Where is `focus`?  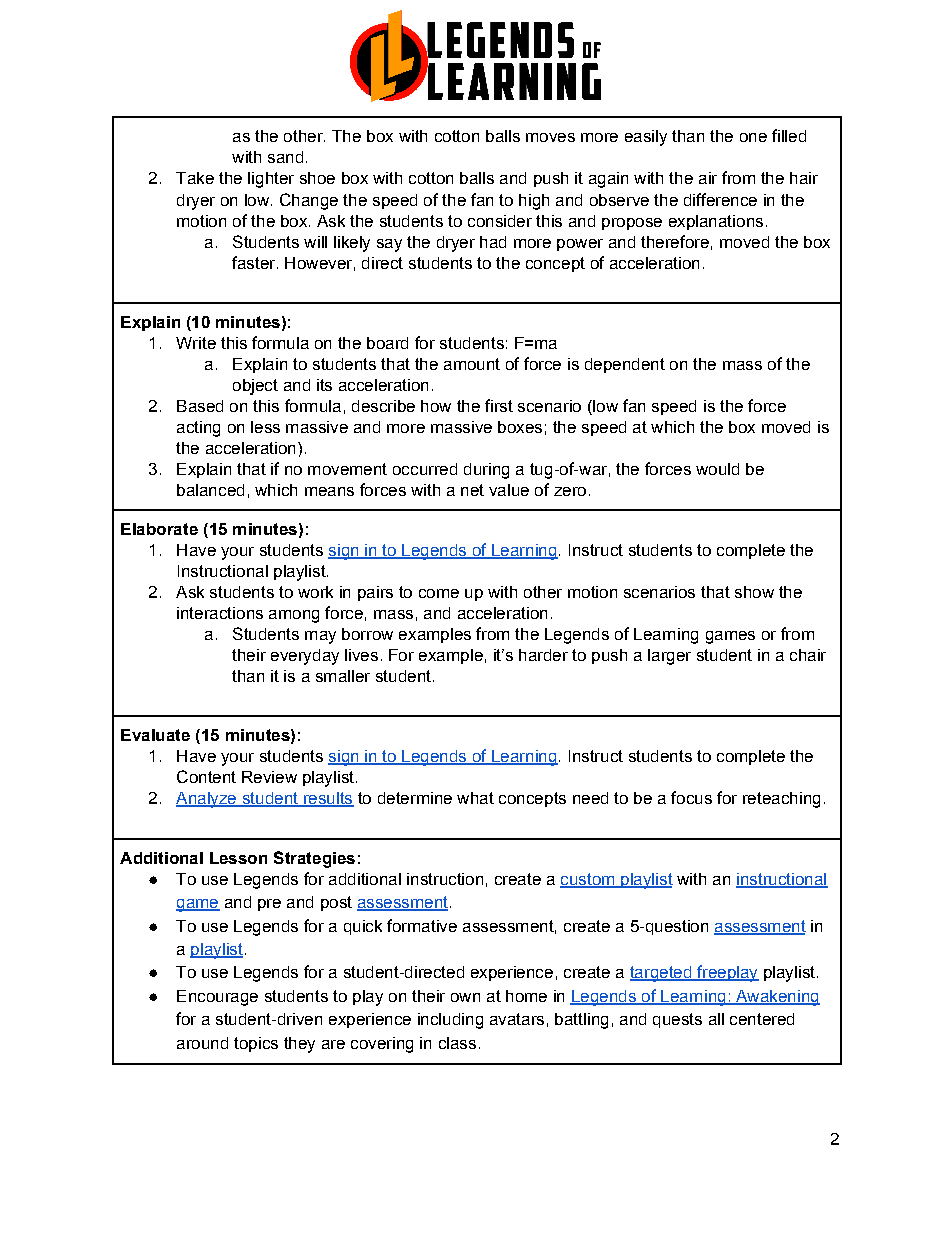 focus is located at coordinates (691, 797).
